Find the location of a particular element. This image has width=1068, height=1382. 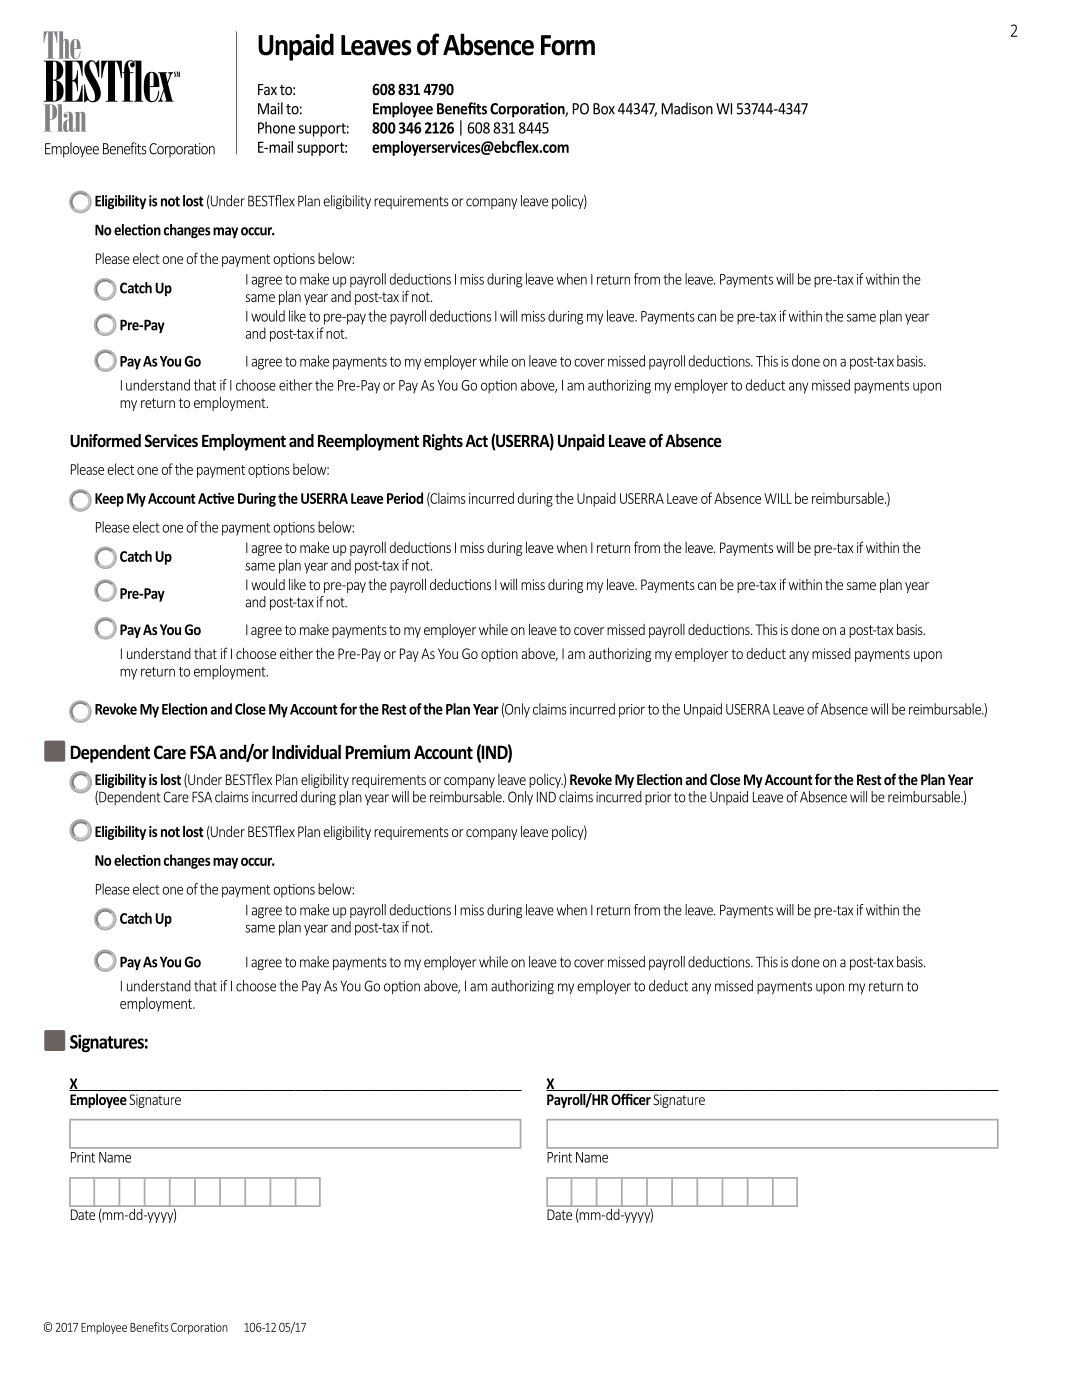

Keep is located at coordinates (109, 500).
